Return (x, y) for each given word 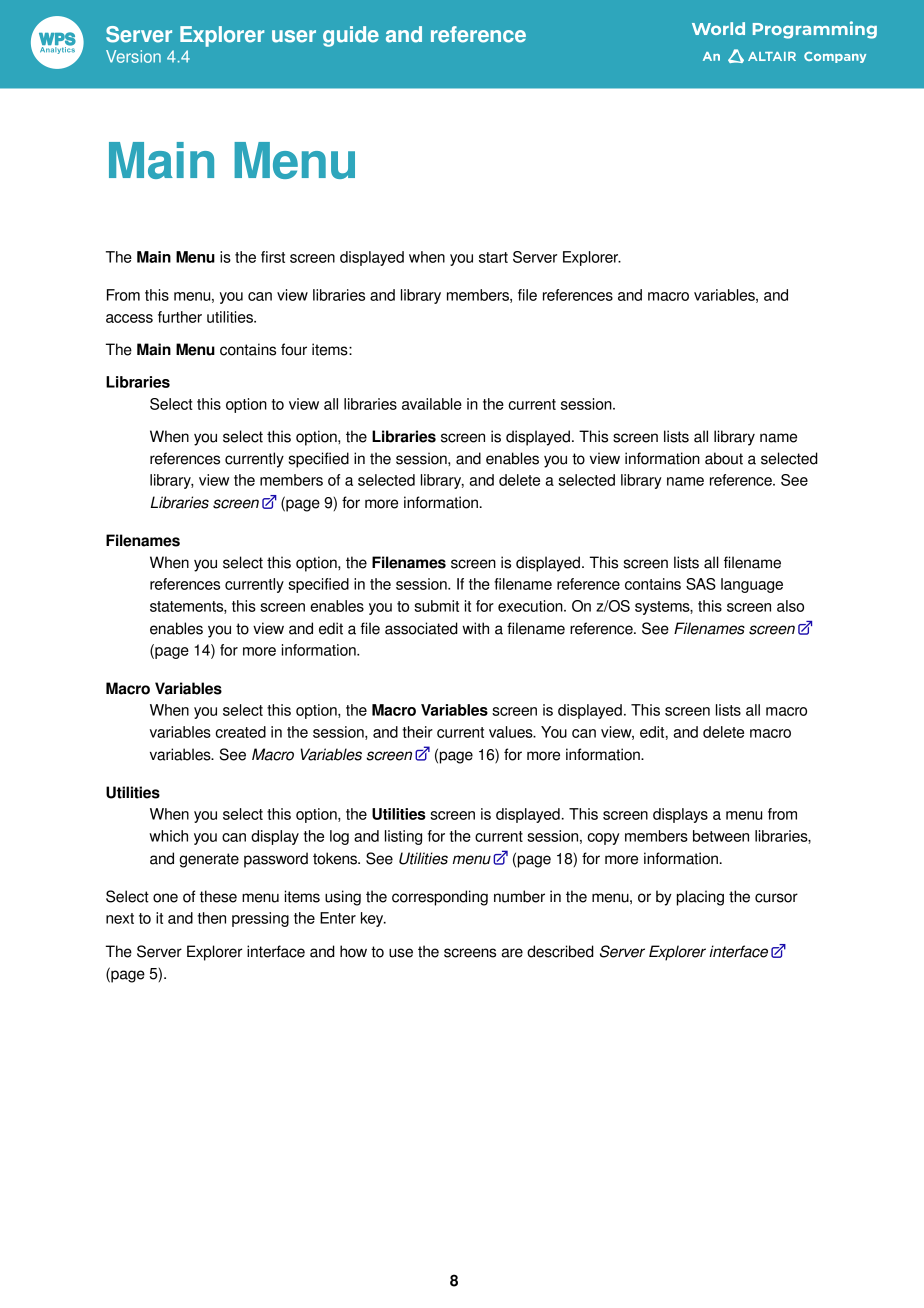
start (493, 257)
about (724, 458)
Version (133, 56)
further (180, 317)
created (240, 732)
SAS (701, 584)
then (211, 918)
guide (351, 36)
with (475, 628)
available (432, 404)
